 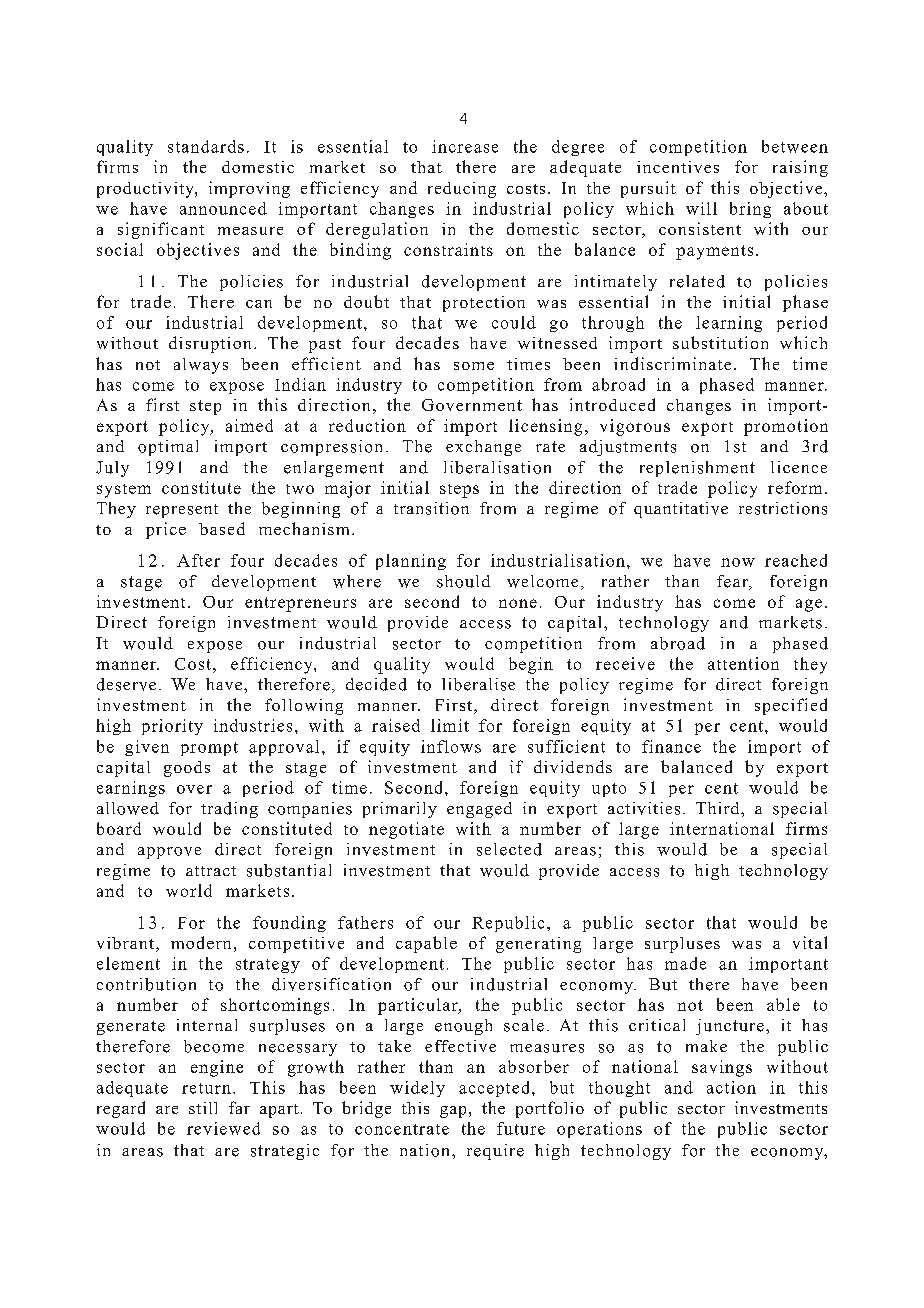 I want to click on gap, so click(x=453, y=1112).
